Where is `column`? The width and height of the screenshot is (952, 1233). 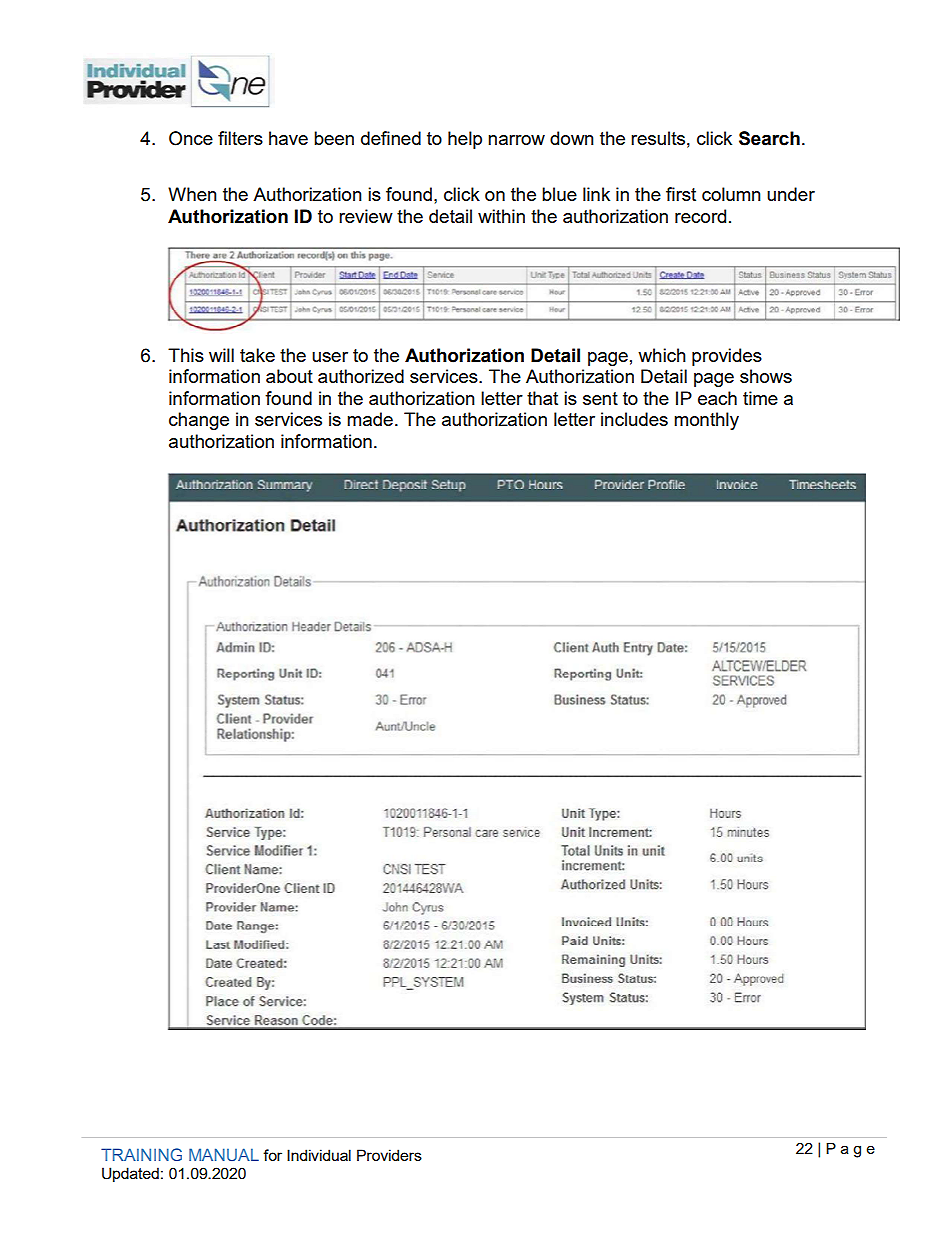 column is located at coordinates (731, 194).
